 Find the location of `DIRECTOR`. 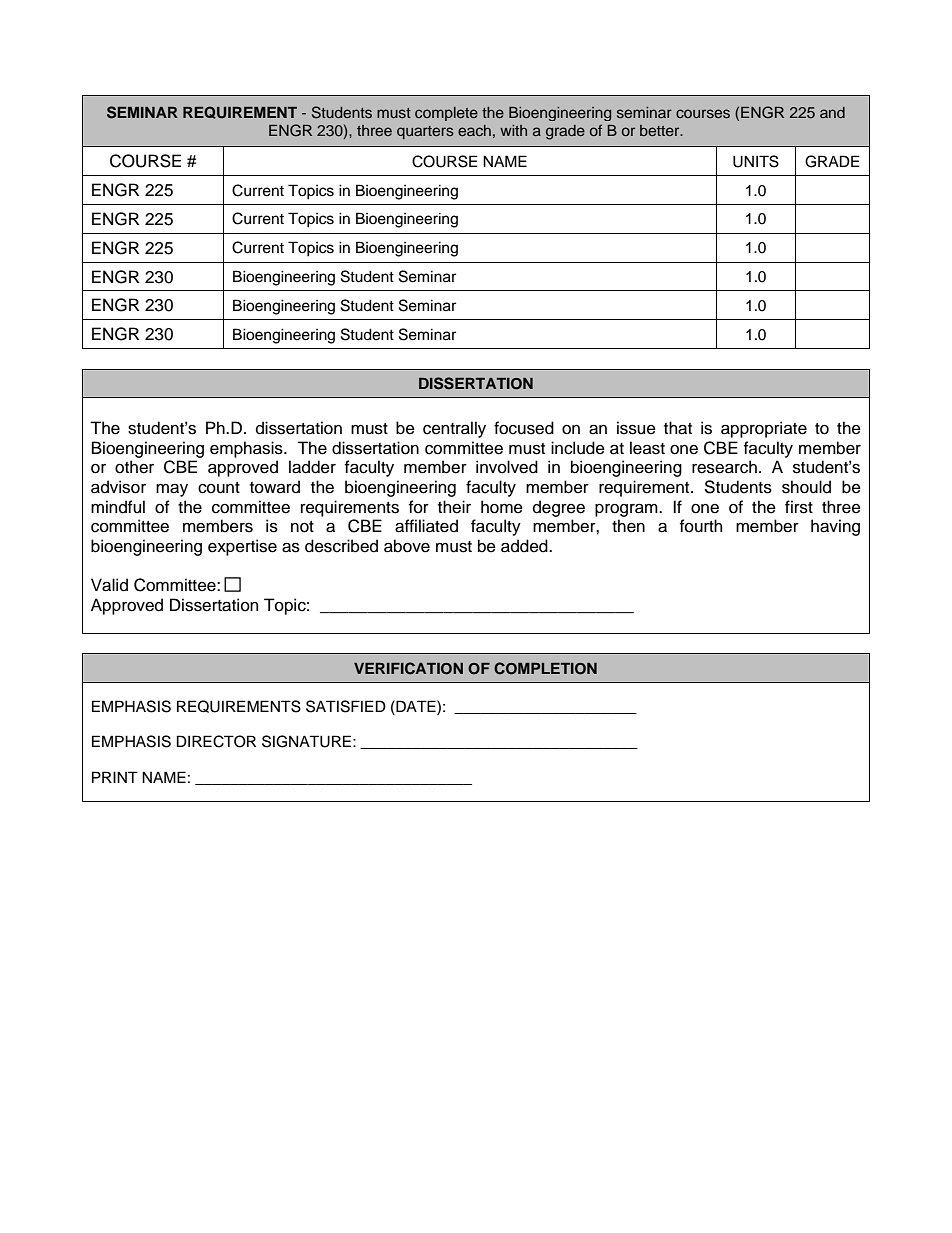

DIRECTOR is located at coordinates (216, 741).
